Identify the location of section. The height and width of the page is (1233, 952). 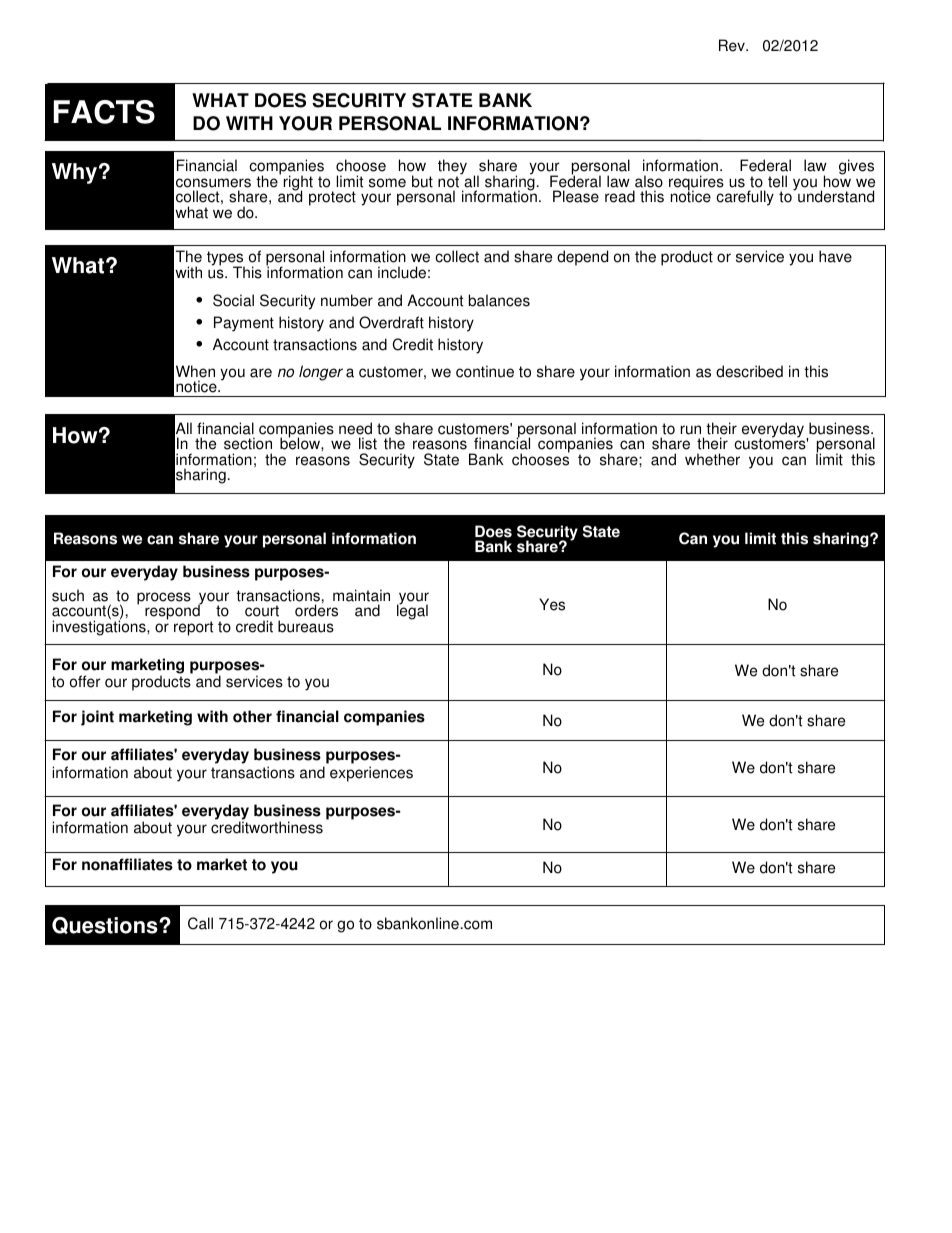
(248, 443).
